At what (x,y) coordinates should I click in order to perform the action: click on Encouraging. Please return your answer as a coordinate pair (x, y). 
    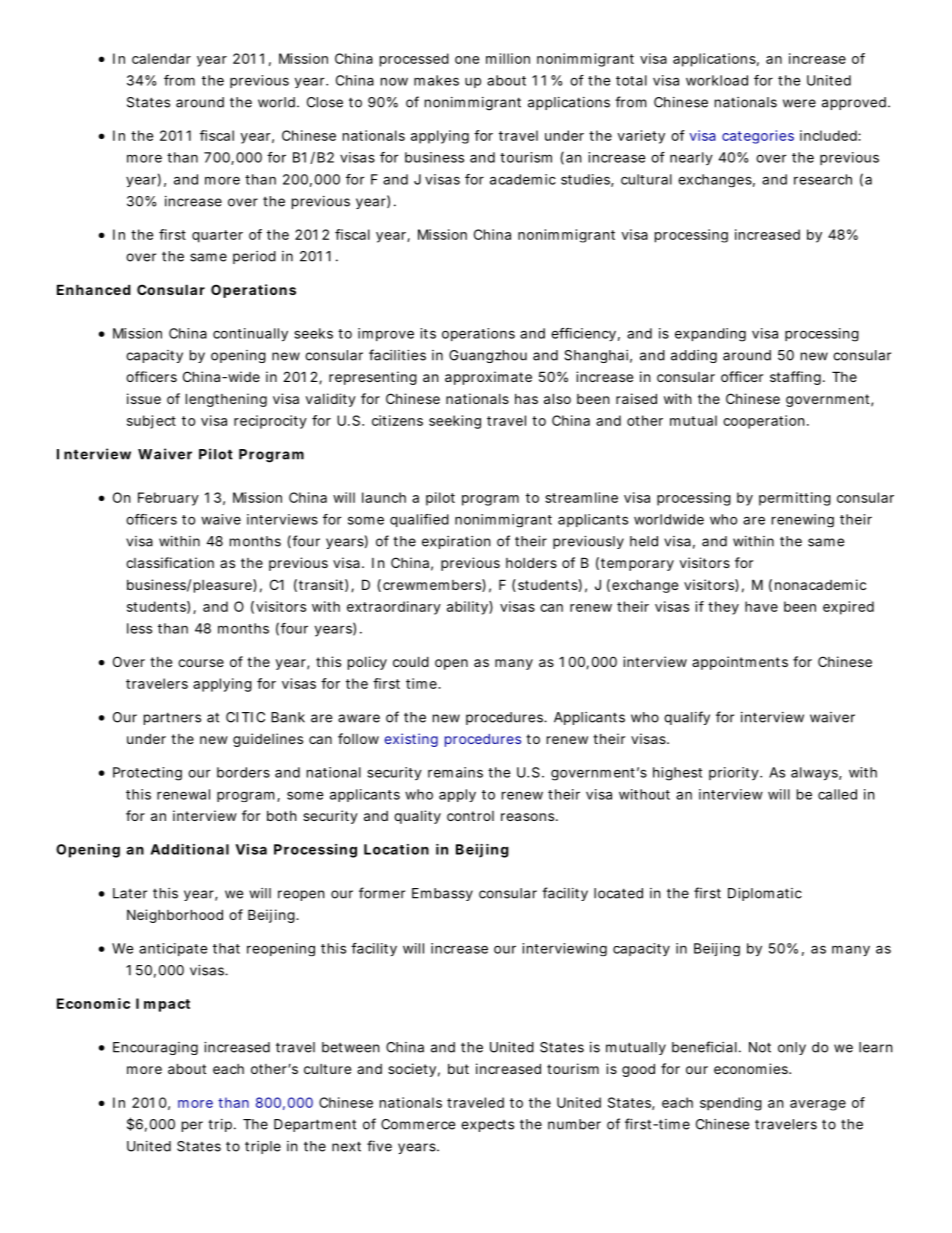
    Looking at the image, I should click on (155, 1048).
